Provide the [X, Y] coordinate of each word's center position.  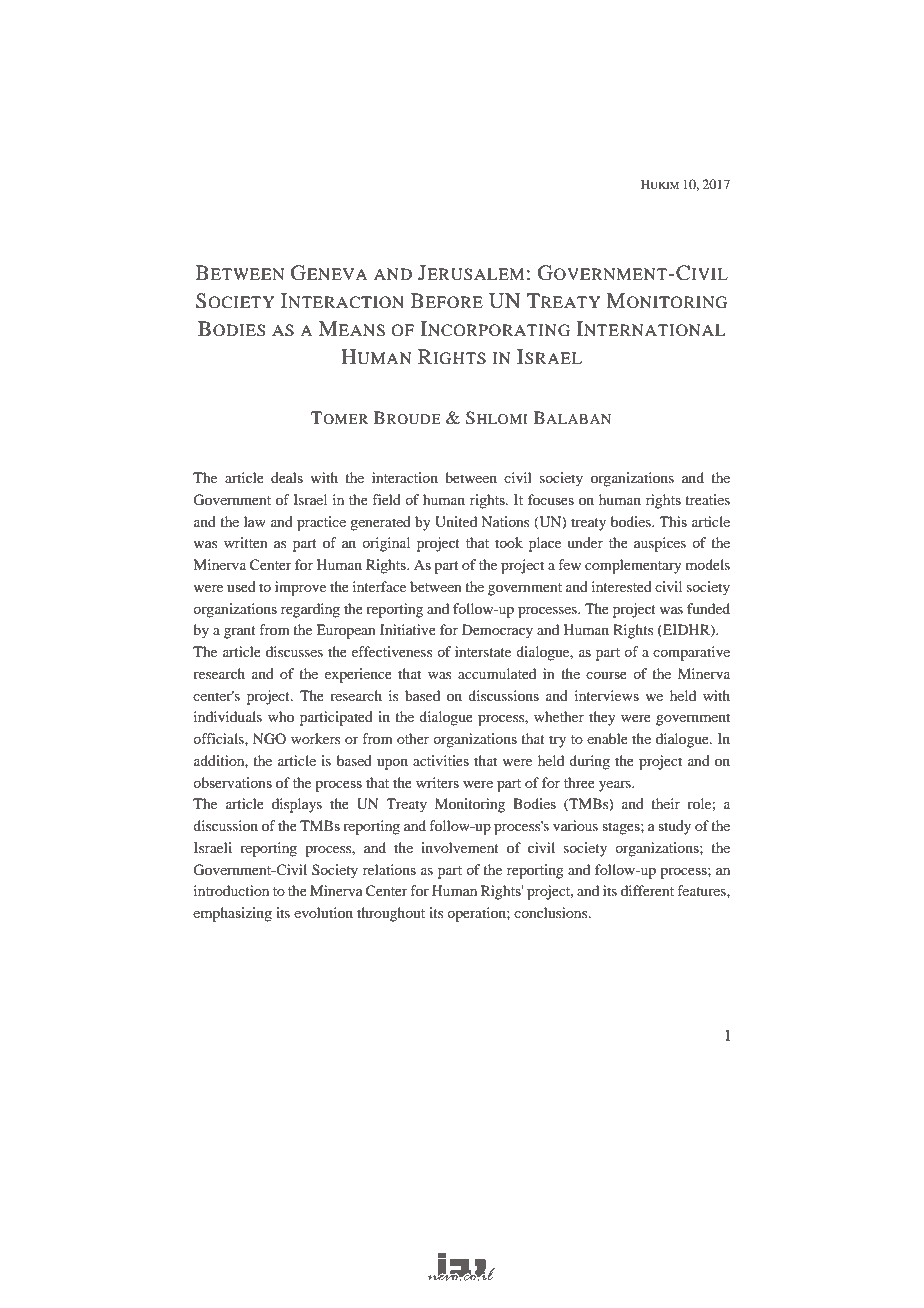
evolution [323, 912]
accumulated [497, 673]
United [456, 522]
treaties [707, 499]
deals [287, 477]
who [281, 716]
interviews [607, 695]
